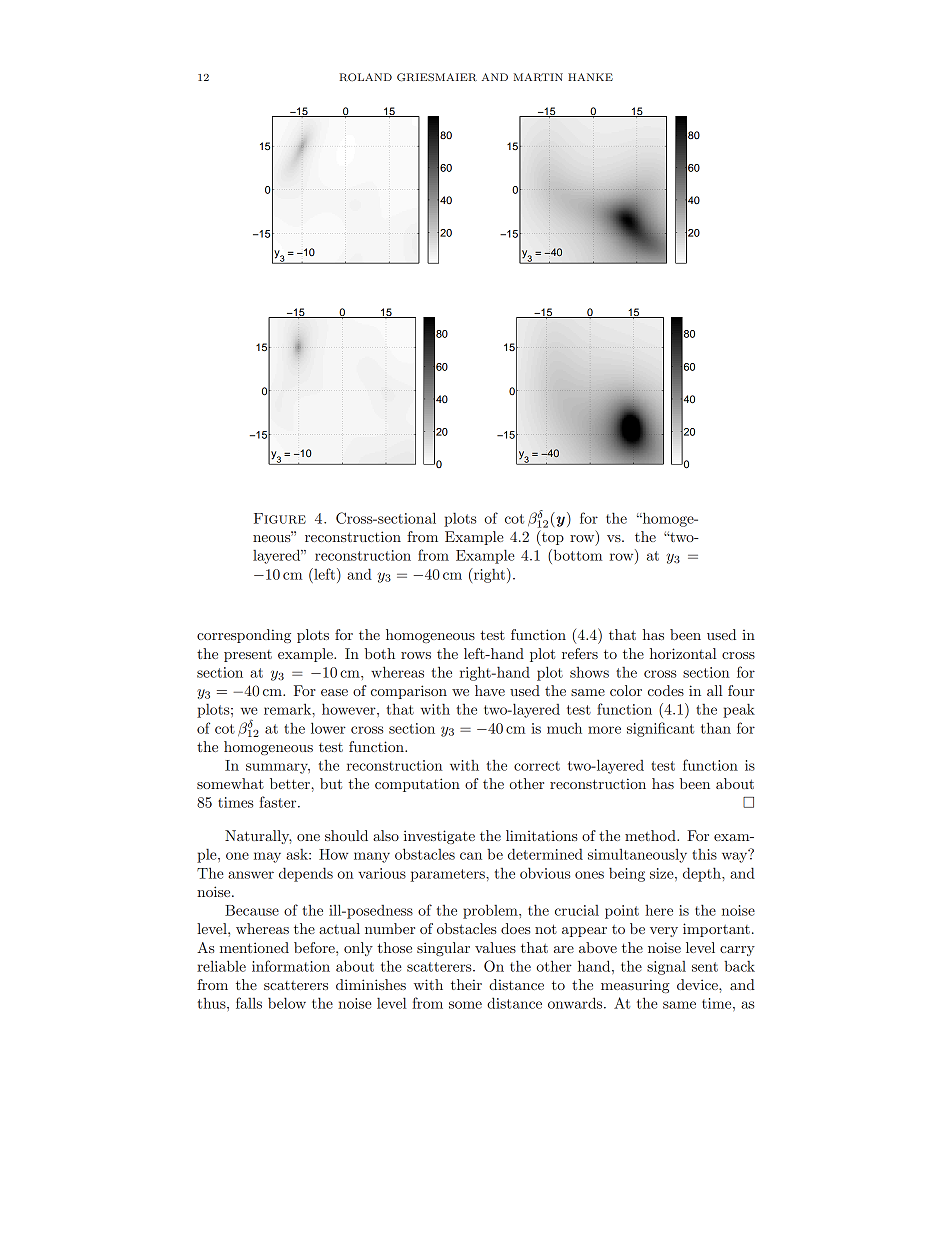  Describe the element at coordinates (280, 518) in the page. I see `Figure` at that location.
